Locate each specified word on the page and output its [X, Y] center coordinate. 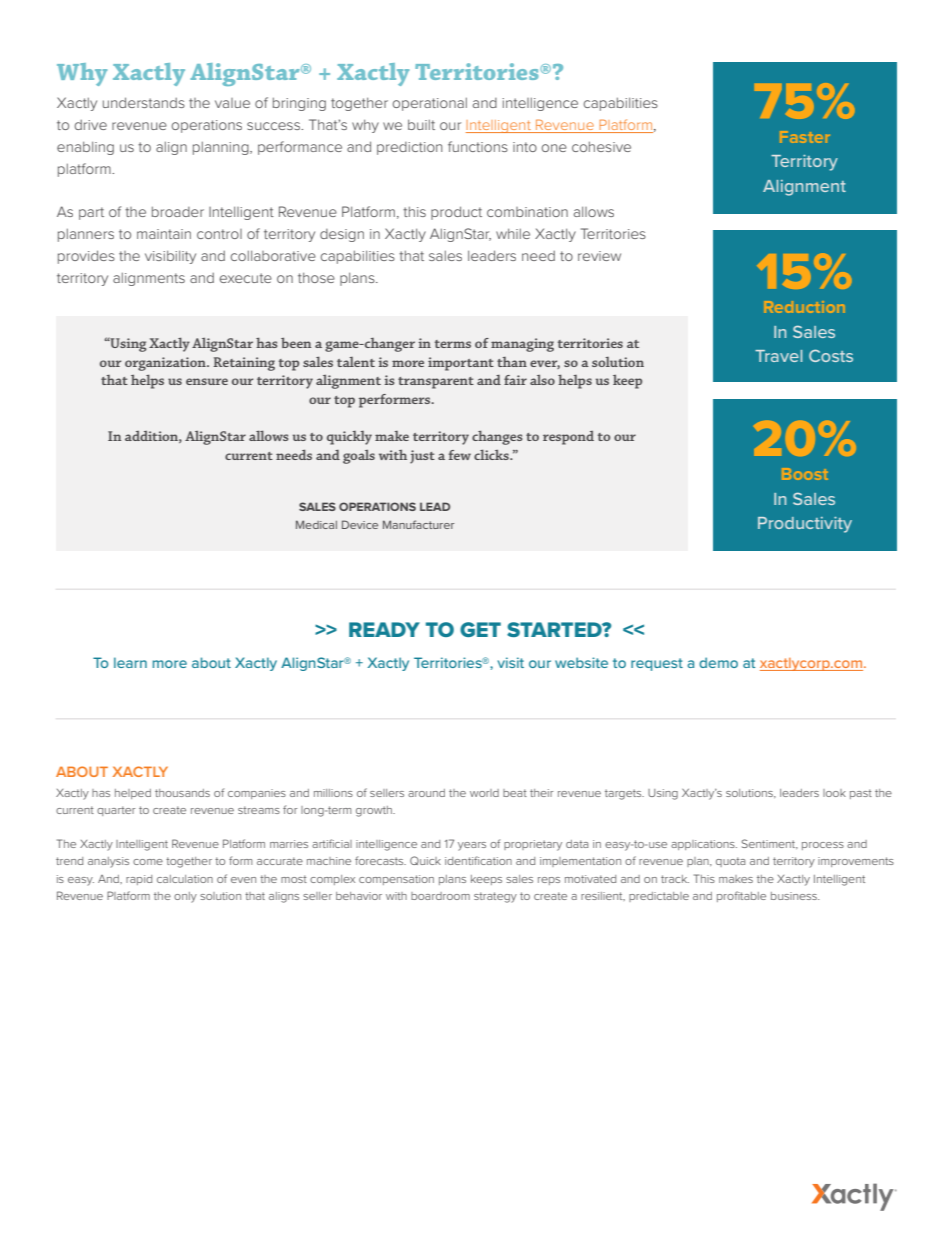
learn [130, 662]
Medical [316, 524]
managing [522, 345]
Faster [805, 137]
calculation [185, 879]
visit [510, 662]
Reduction [804, 307]
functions [478, 146]
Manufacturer [418, 524]
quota [730, 862]
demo [718, 662]
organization [166, 364]
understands [144, 102]
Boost [804, 474]
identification [478, 860]
